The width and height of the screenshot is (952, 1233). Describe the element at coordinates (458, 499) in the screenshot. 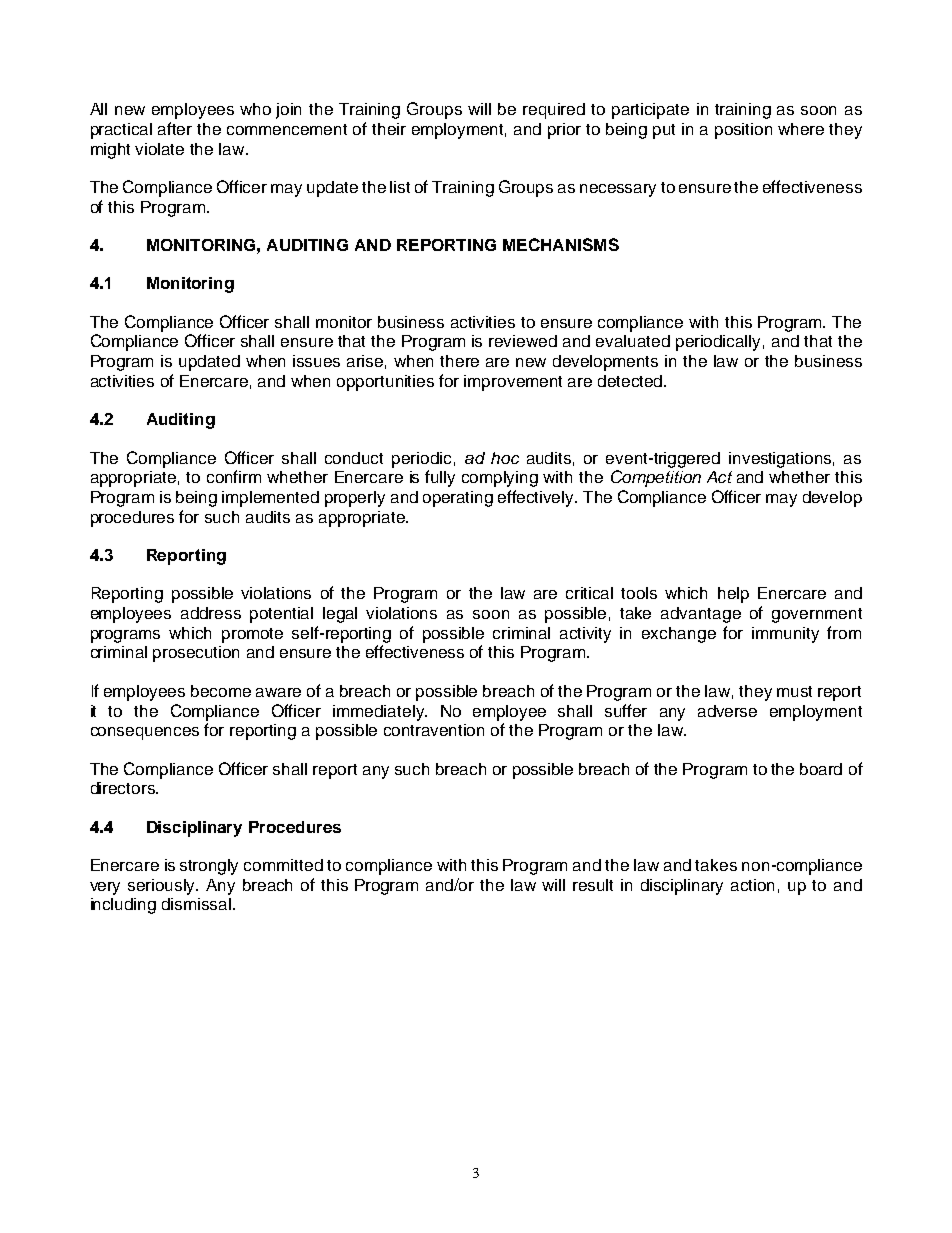

I see `operating` at that location.
